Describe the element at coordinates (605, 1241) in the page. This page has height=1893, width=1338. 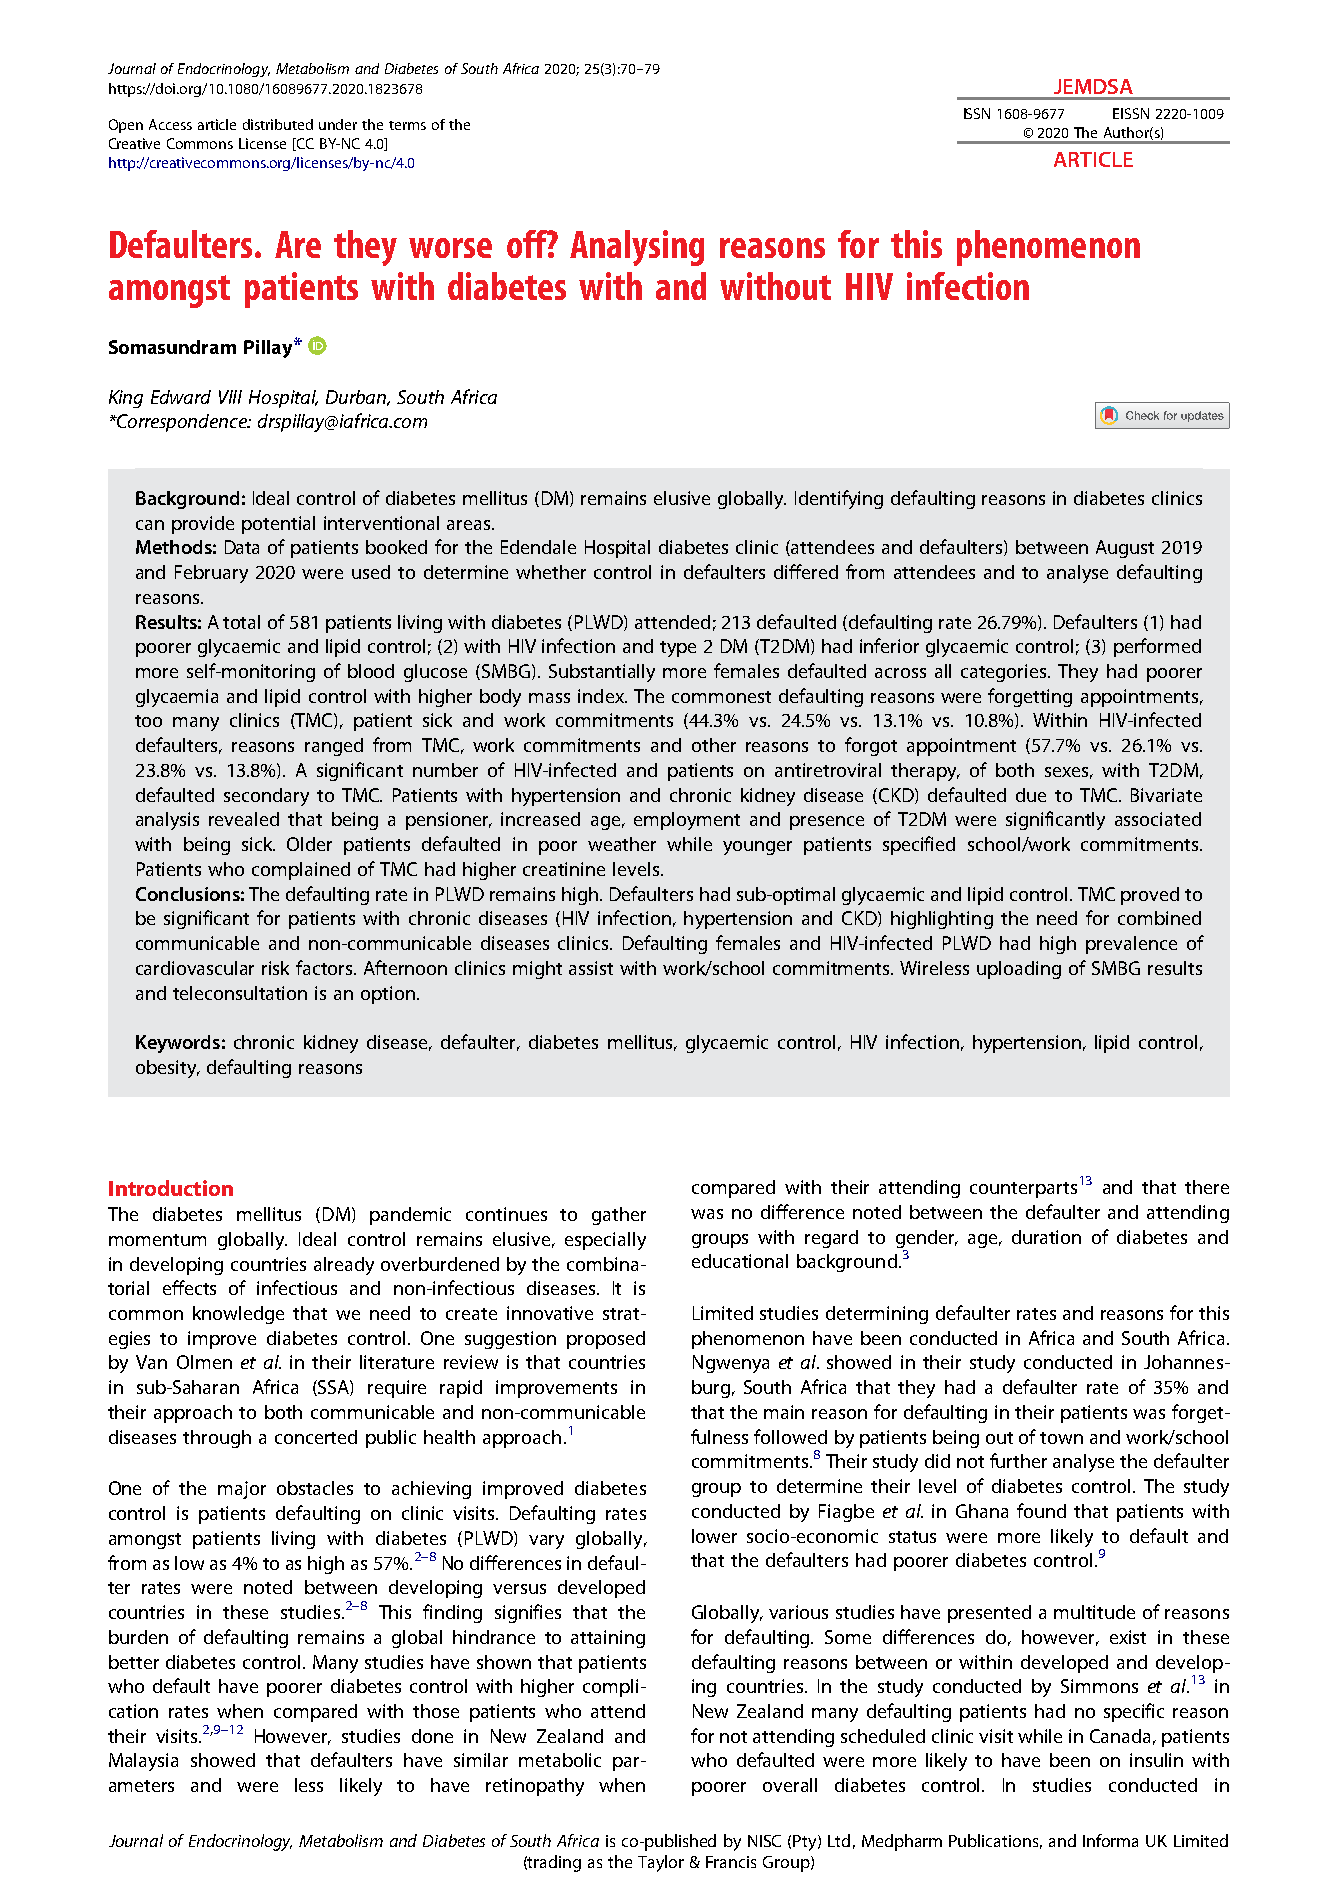
I see `especially` at that location.
